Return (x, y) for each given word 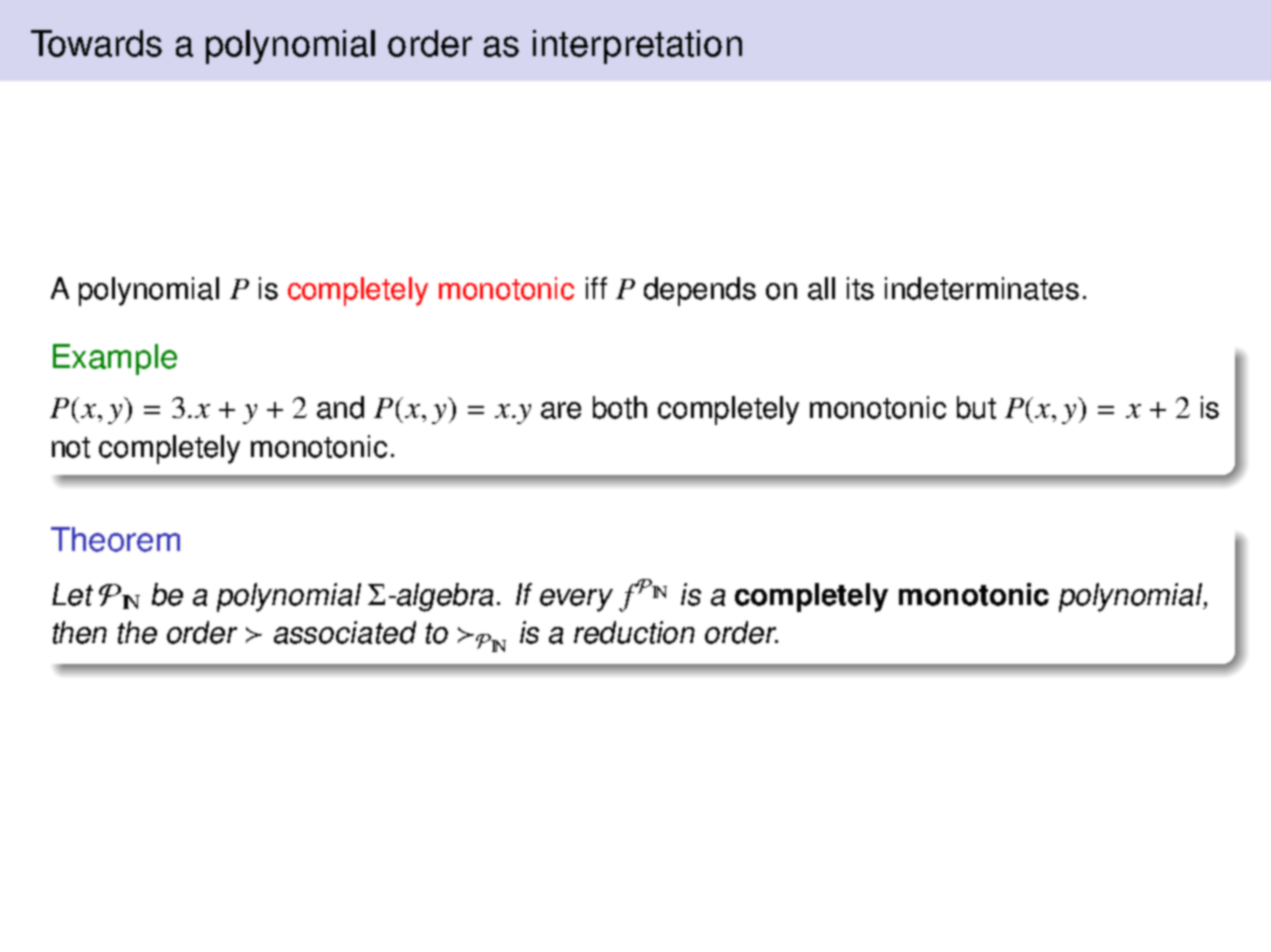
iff (596, 288)
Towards (96, 43)
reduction (634, 632)
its (860, 288)
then (80, 632)
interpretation (637, 47)
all (821, 288)
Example (115, 359)
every (576, 600)
